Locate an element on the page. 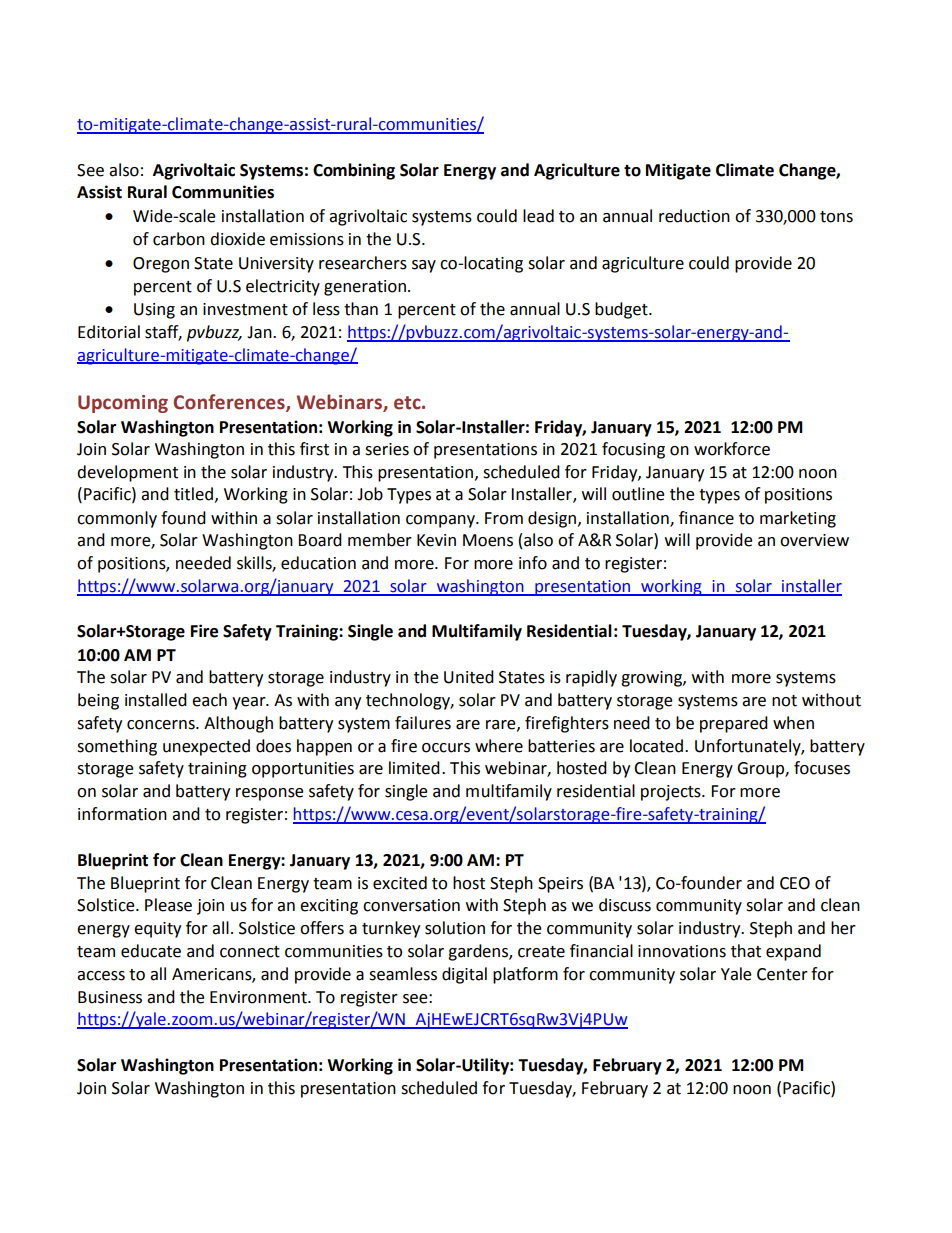 This image has height=1233, width=952. Conferences is located at coordinates (230, 402).
